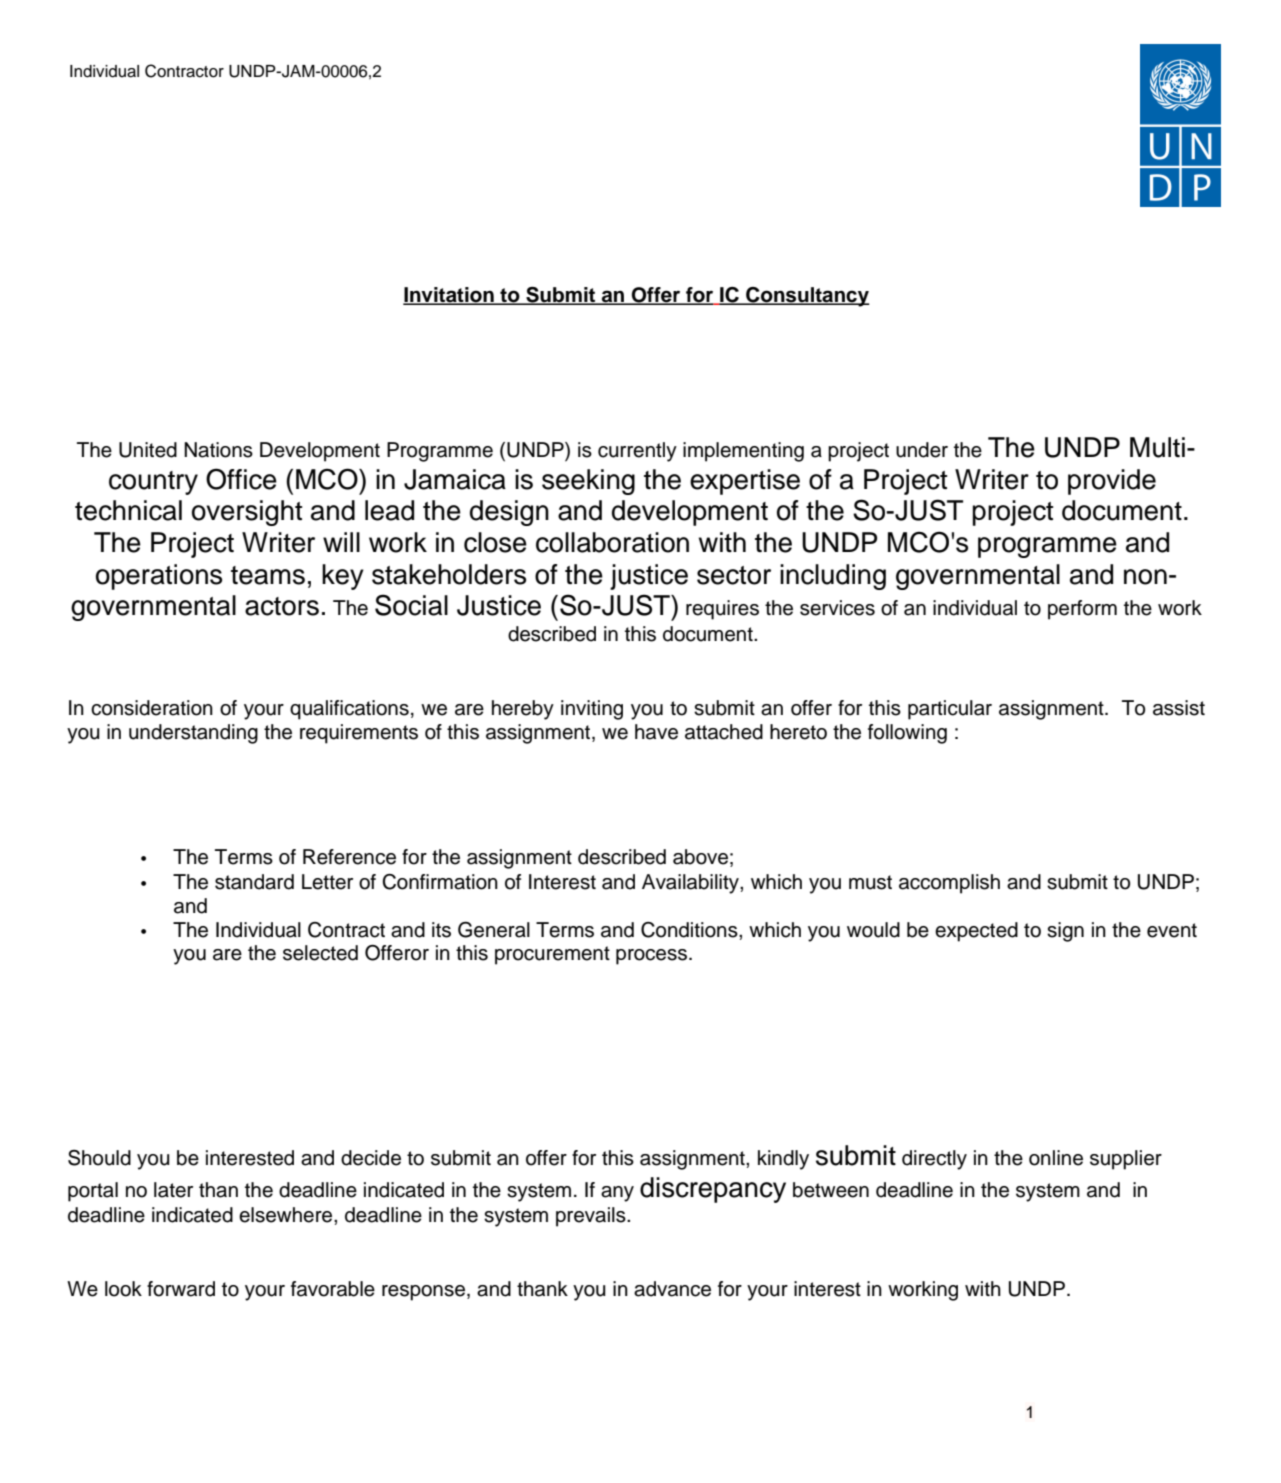 Image resolution: width=1281 pixels, height=1483 pixels. What do you see at coordinates (449, 296) in the screenshot?
I see `Invitation` at bounding box center [449, 296].
